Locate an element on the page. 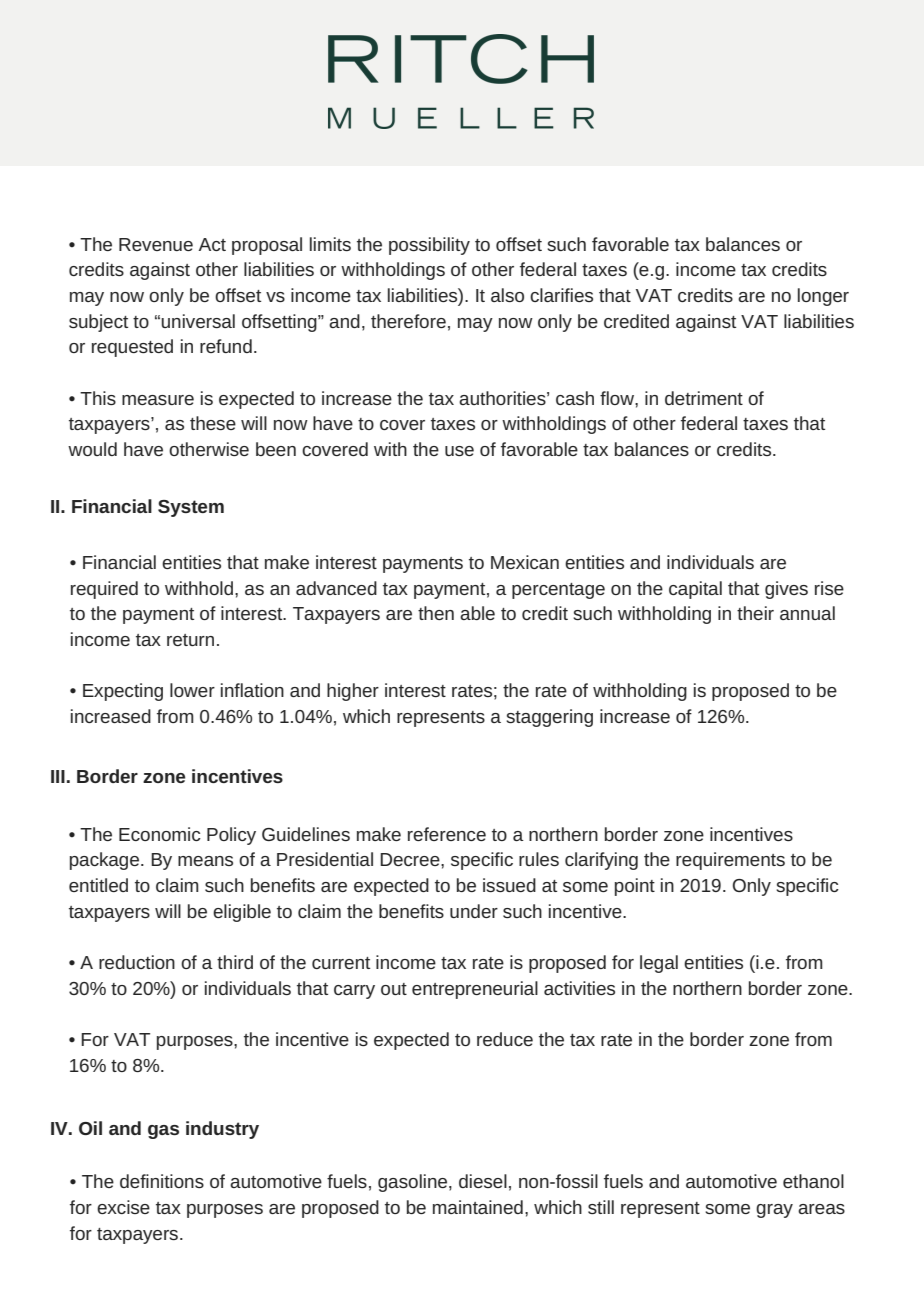 Image resolution: width=924 pixels, height=1308 pixels. possibility is located at coordinates (429, 246).
